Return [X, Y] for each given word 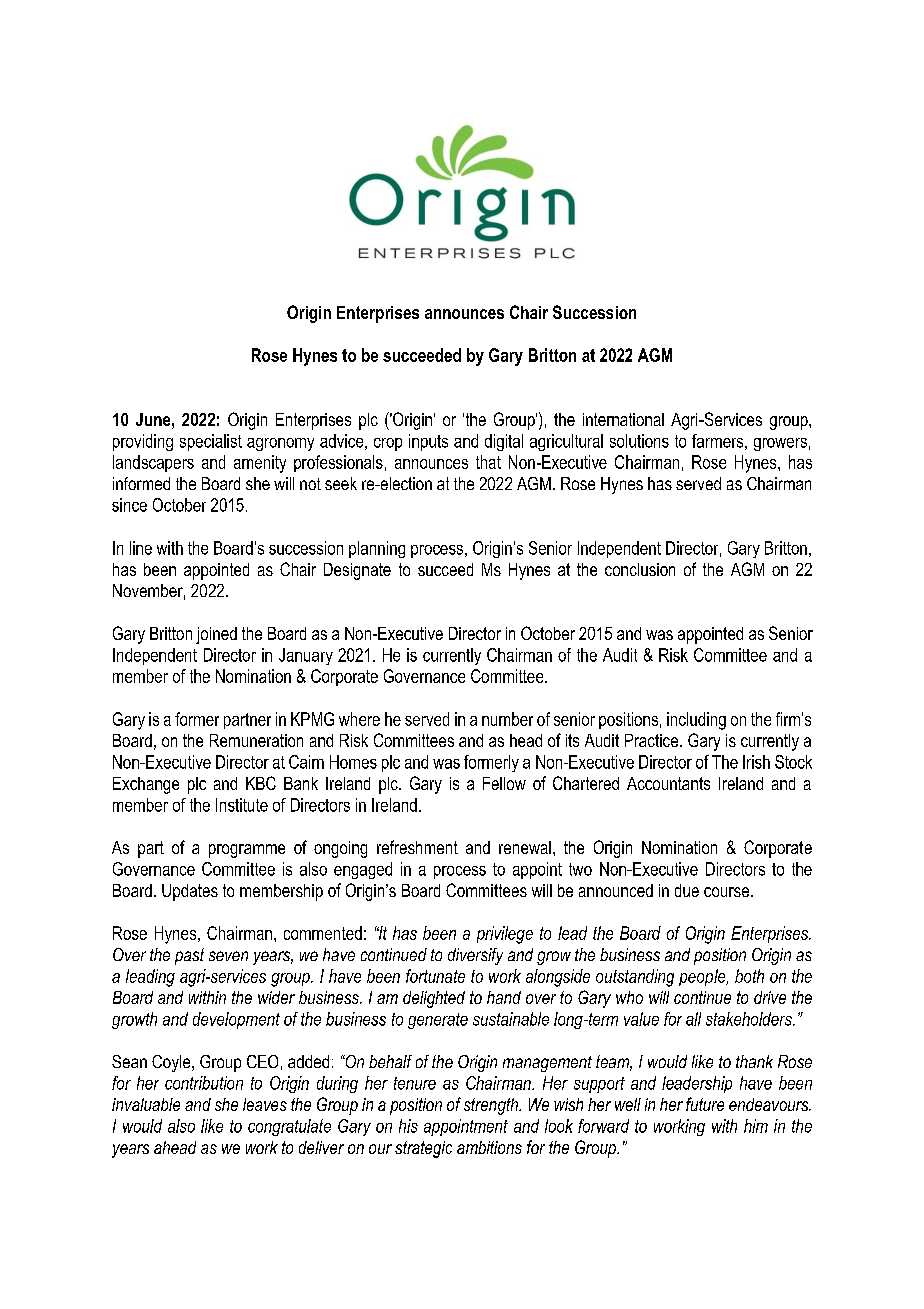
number [507, 719]
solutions [639, 441]
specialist [211, 442]
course [726, 892]
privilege [505, 935]
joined [216, 635]
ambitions [489, 1147]
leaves [265, 1104]
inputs [428, 442]
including [696, 721]
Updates [190, 892]
